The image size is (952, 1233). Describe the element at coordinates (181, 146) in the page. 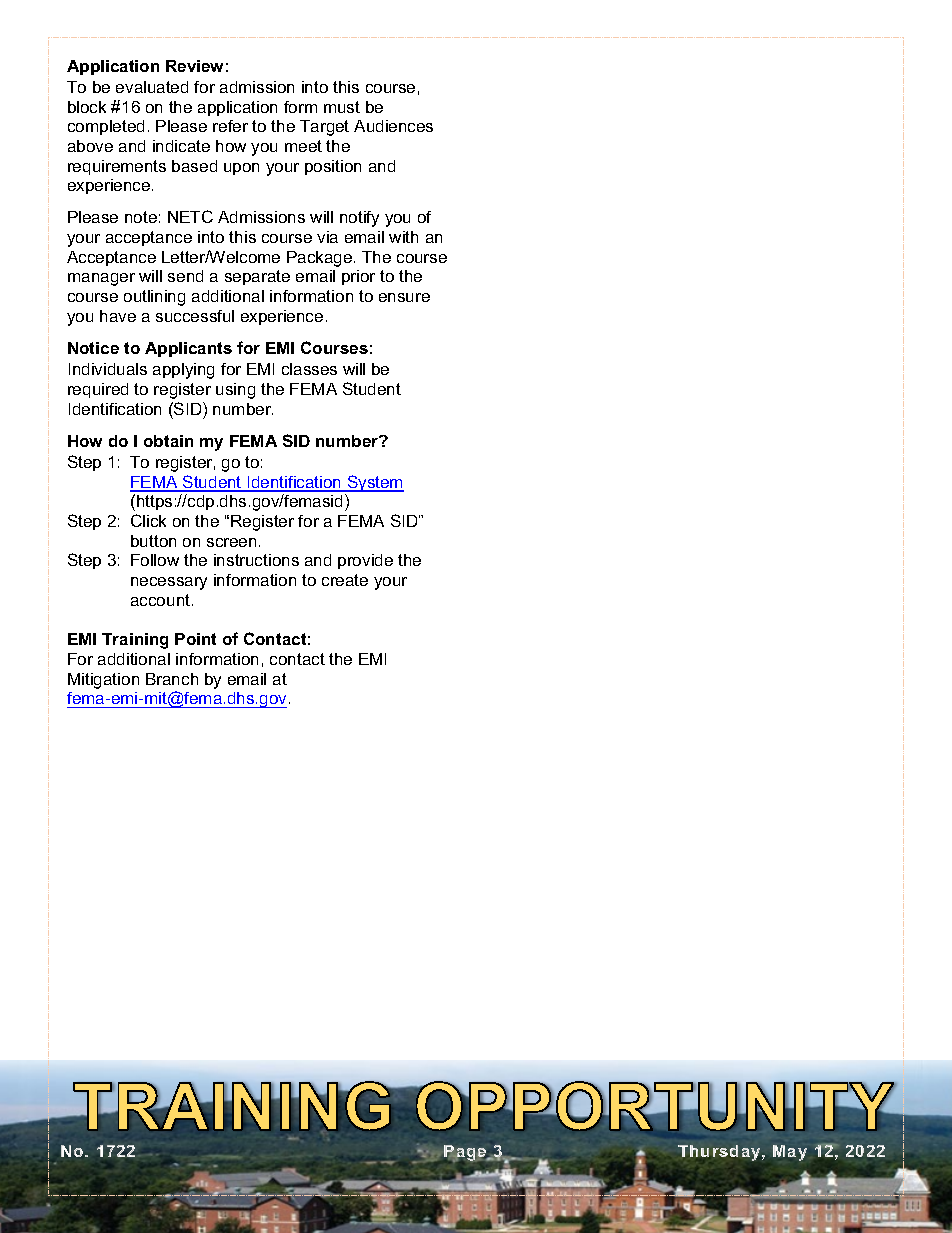

I see `indicate` at that location.
